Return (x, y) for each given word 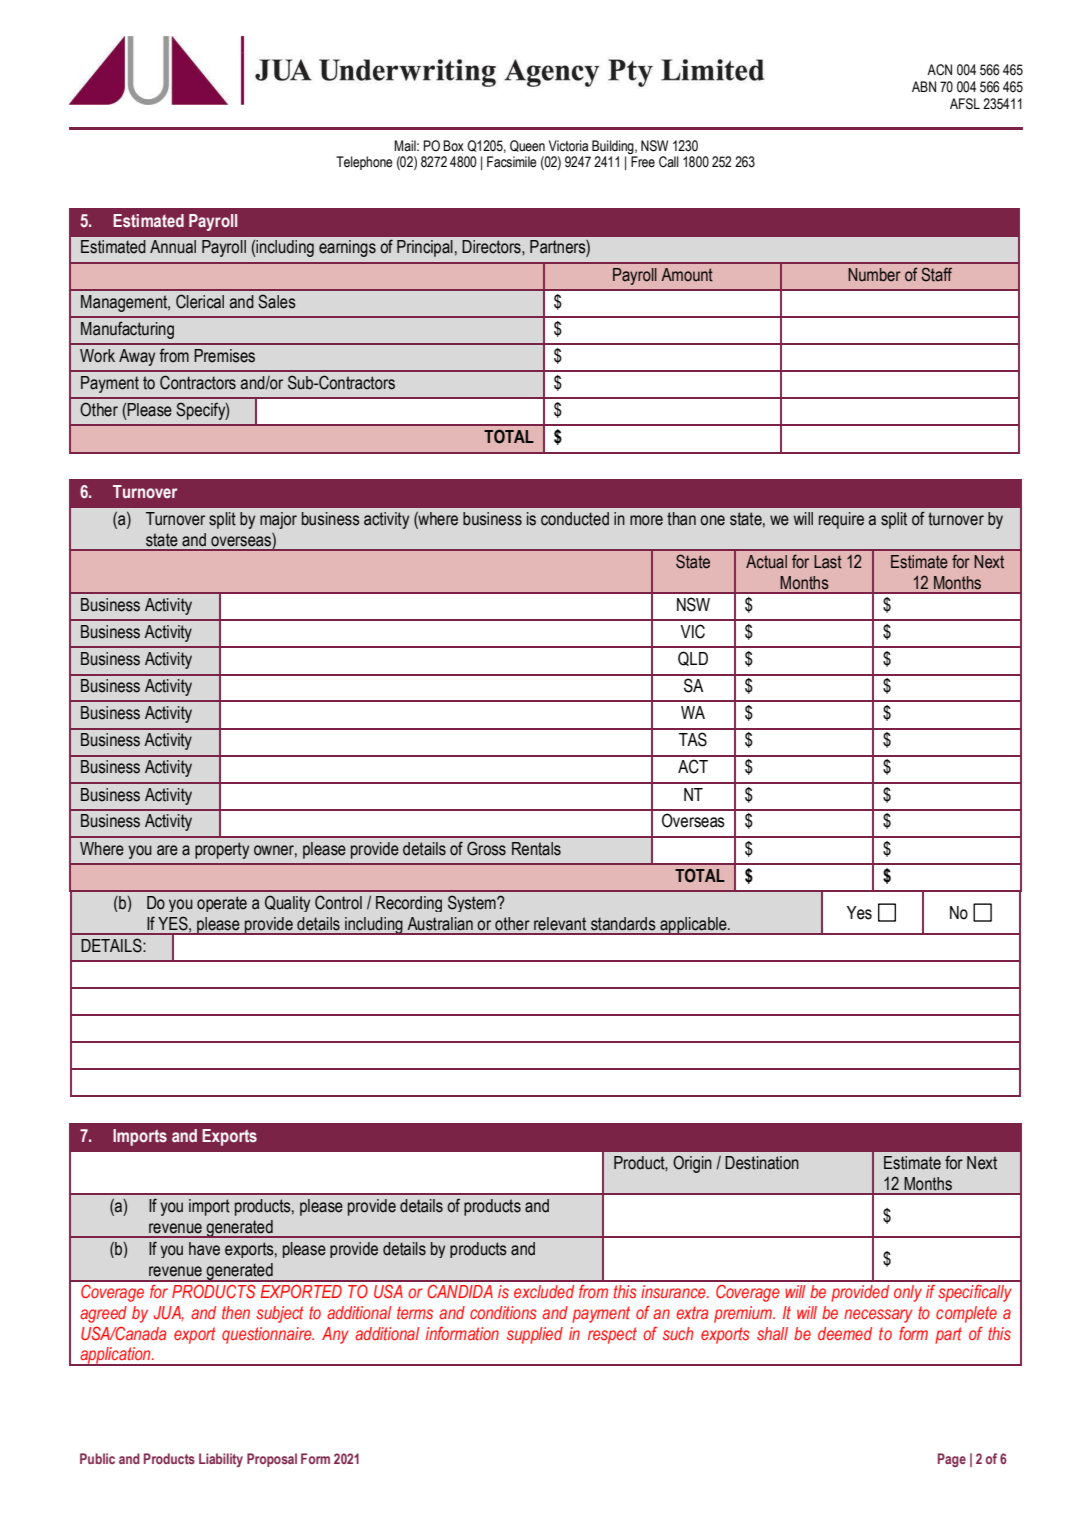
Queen (527, 146)
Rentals (536, 849)
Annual (173, 247)
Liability (221, 1460)
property (222, 850)
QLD (693, 658)
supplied (535, 1335)
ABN (924, 86)
